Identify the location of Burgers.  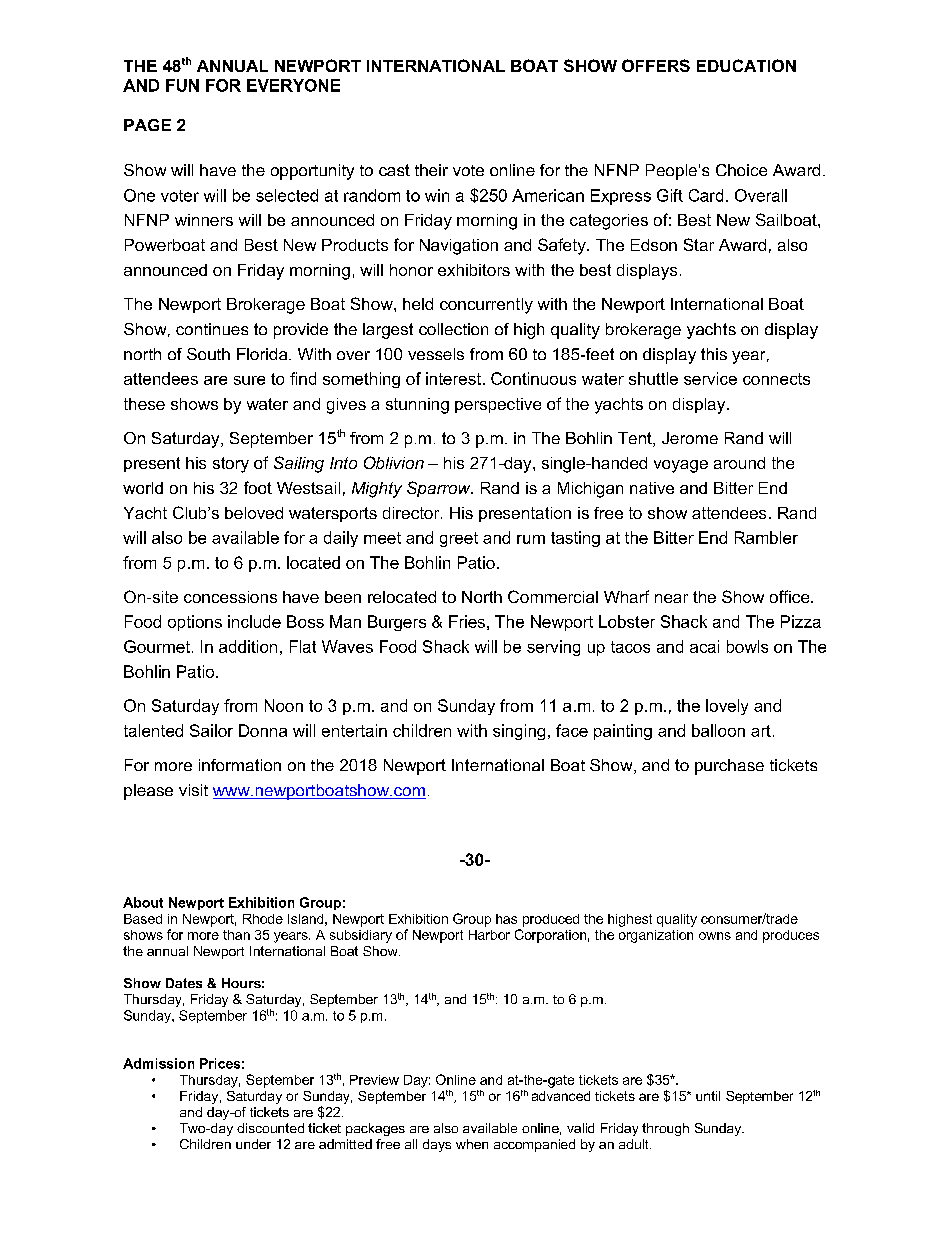
(397, 623).
